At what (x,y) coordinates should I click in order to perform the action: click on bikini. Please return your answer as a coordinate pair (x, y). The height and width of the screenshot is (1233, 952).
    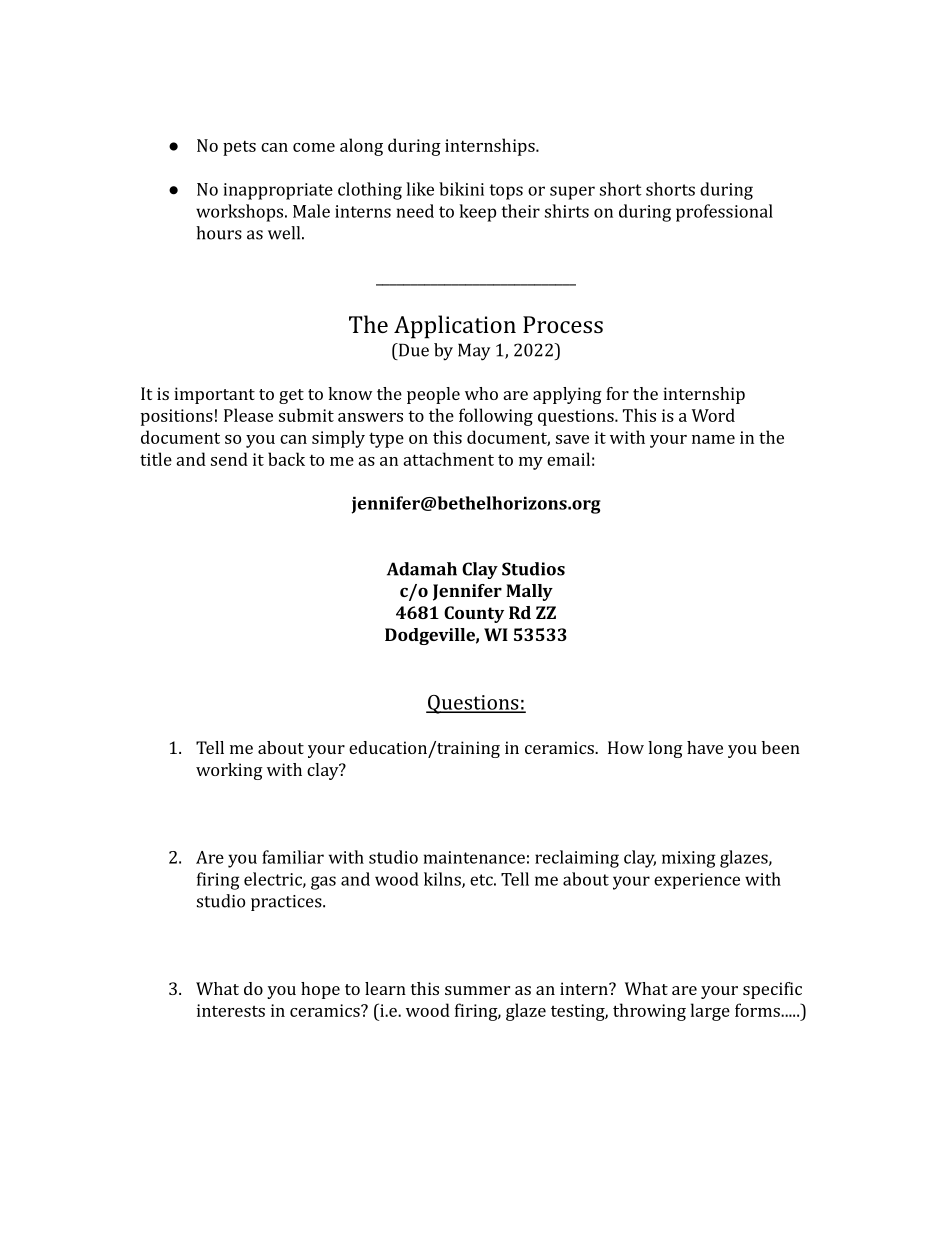
    Looking at the image, I should click on (461, 189).
